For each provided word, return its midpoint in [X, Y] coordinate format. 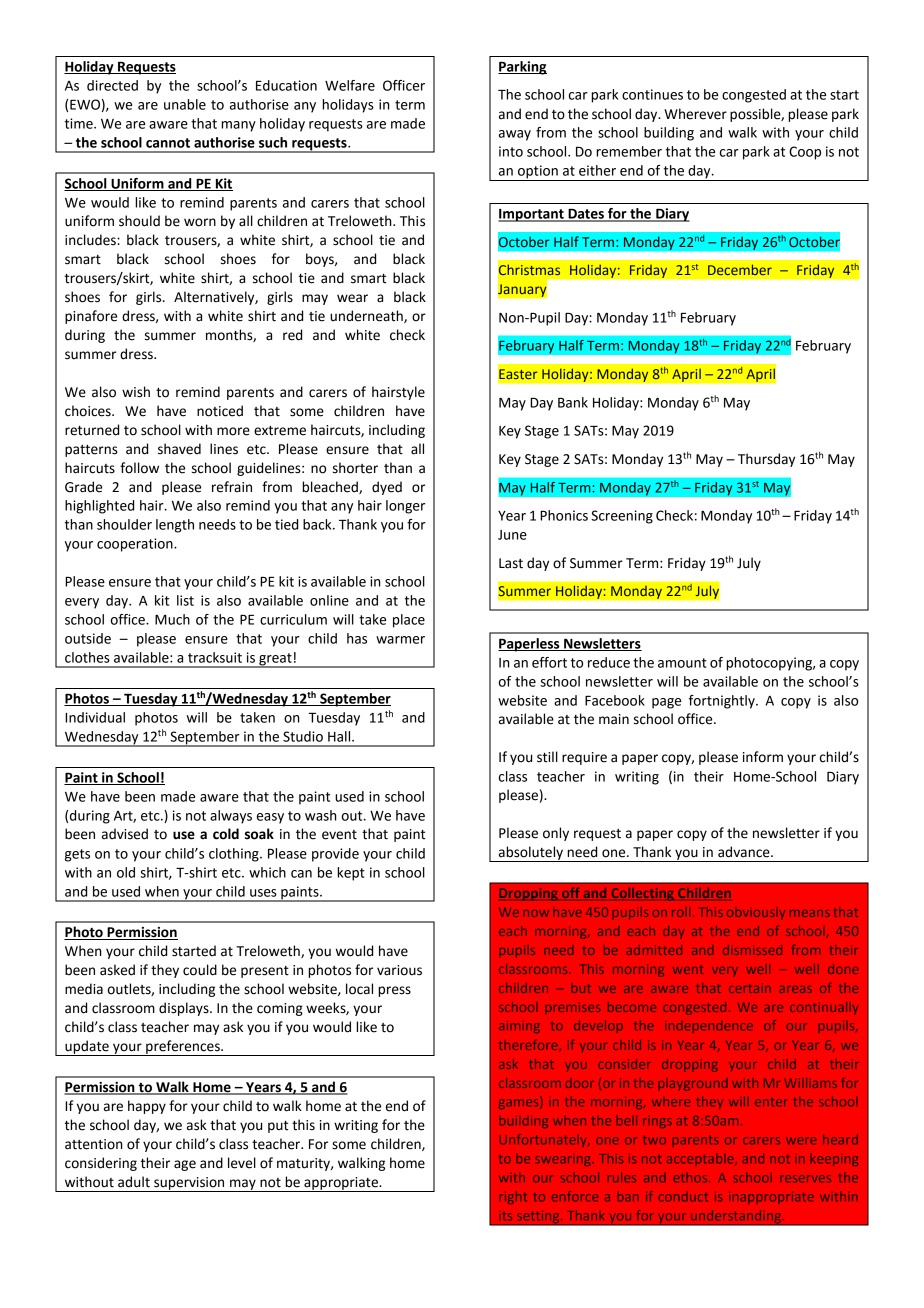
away [515, 135]
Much [172, 619]
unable [185, 104]
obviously [756, 913]
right [513, 1197]
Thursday [766, 460]
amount [682, 663]
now [536, 913]
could [200, 970]
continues [652, 94]
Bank [573, 402]
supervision [189, 1184]
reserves [805, 1179]
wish [136, 392]
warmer [400, 640]
